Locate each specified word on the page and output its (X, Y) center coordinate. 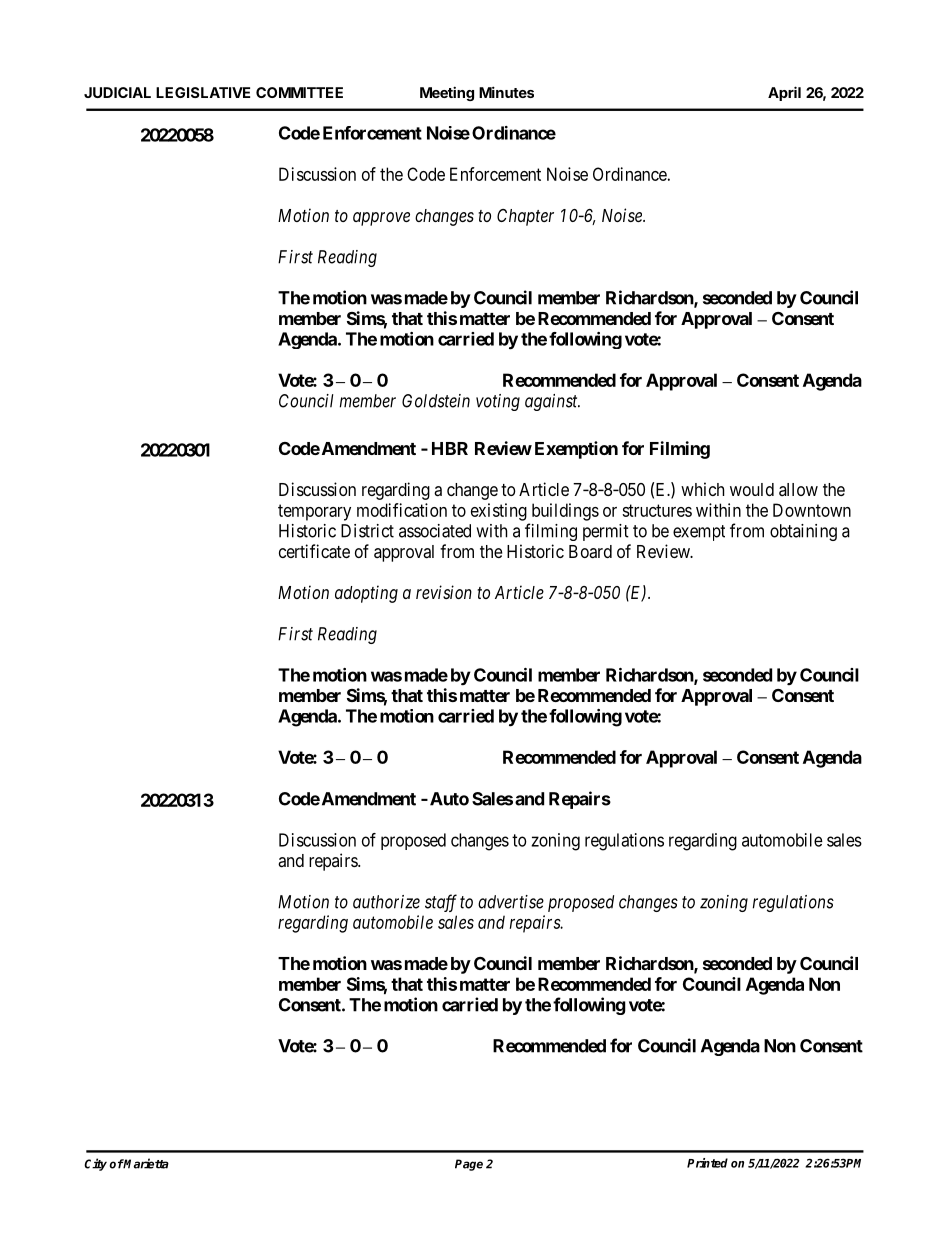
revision (444, 592)
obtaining (803, 532)
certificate (314, 551)
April (784, 93)
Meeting (447, 93)
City (95, 1164)
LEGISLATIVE (203, 92)
